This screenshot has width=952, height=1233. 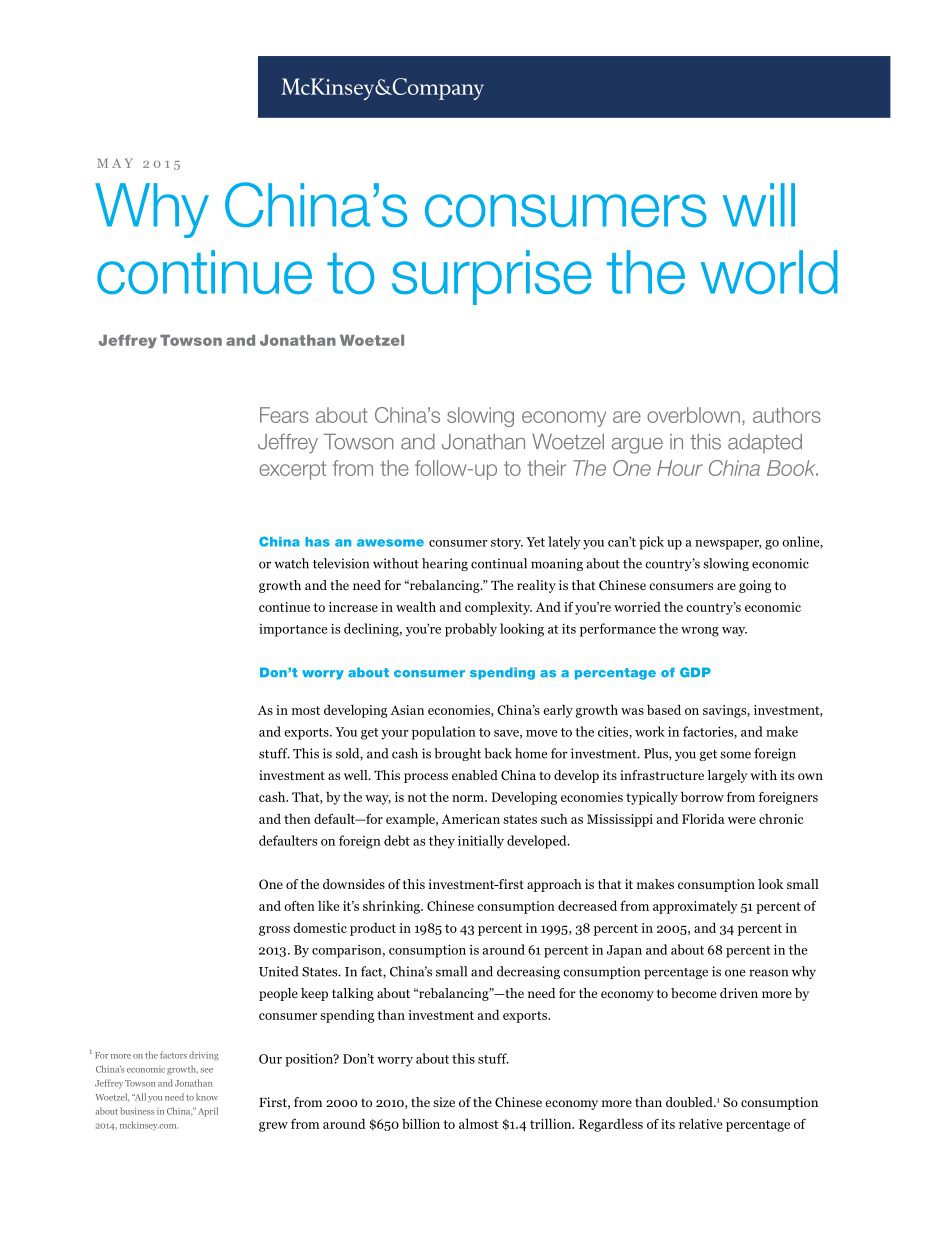 What do you see at coordinates (787, 415) in the screenshot?
I see `authors` at bounding box center [787, 415].
